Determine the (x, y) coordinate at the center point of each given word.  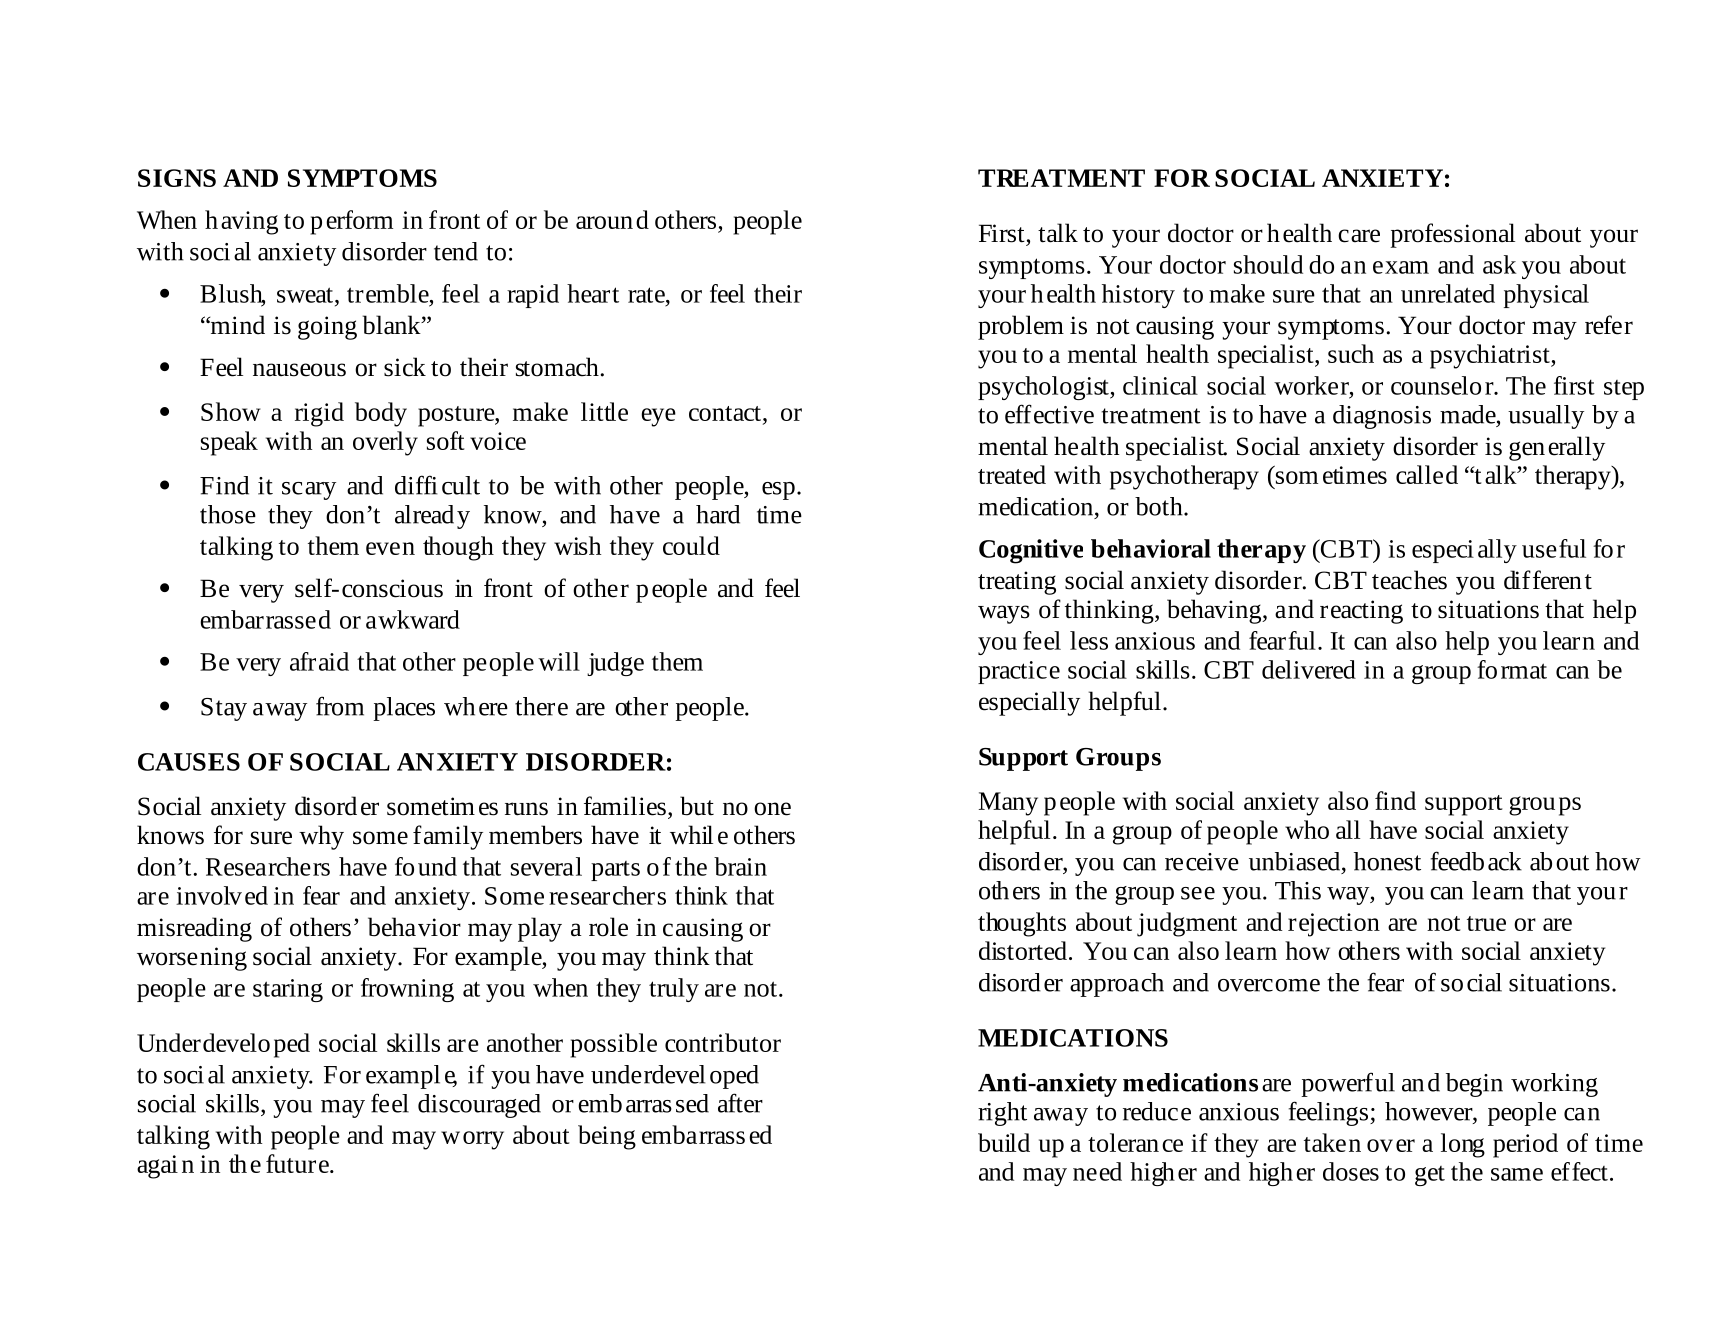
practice (1019, 672)
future (298, 1163)
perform (351, 222)
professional (1452, 235)
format (1512, 669)
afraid (319, 661)
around (612, 219)
